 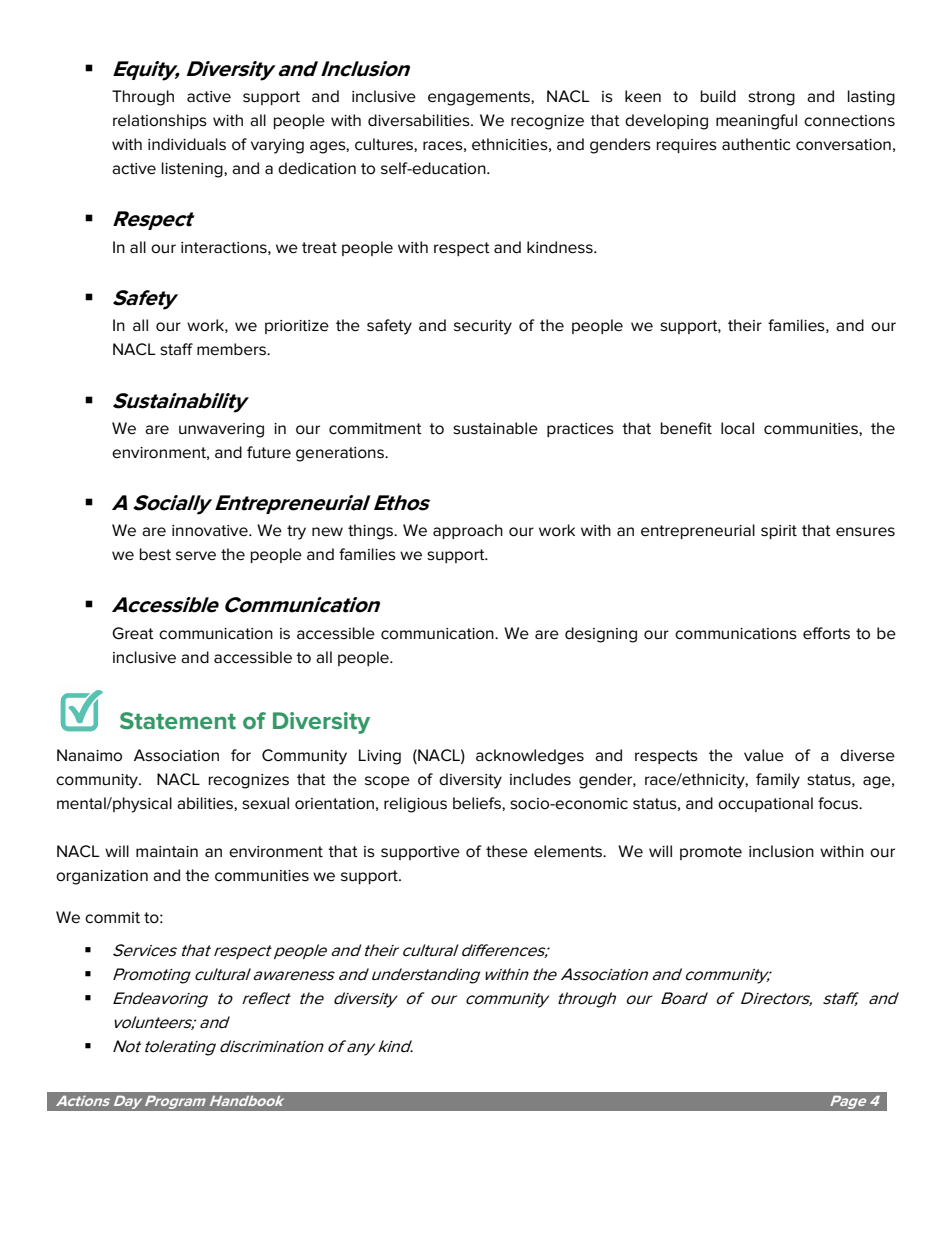 I want to click on relationships, so click(x=160, y=121).
